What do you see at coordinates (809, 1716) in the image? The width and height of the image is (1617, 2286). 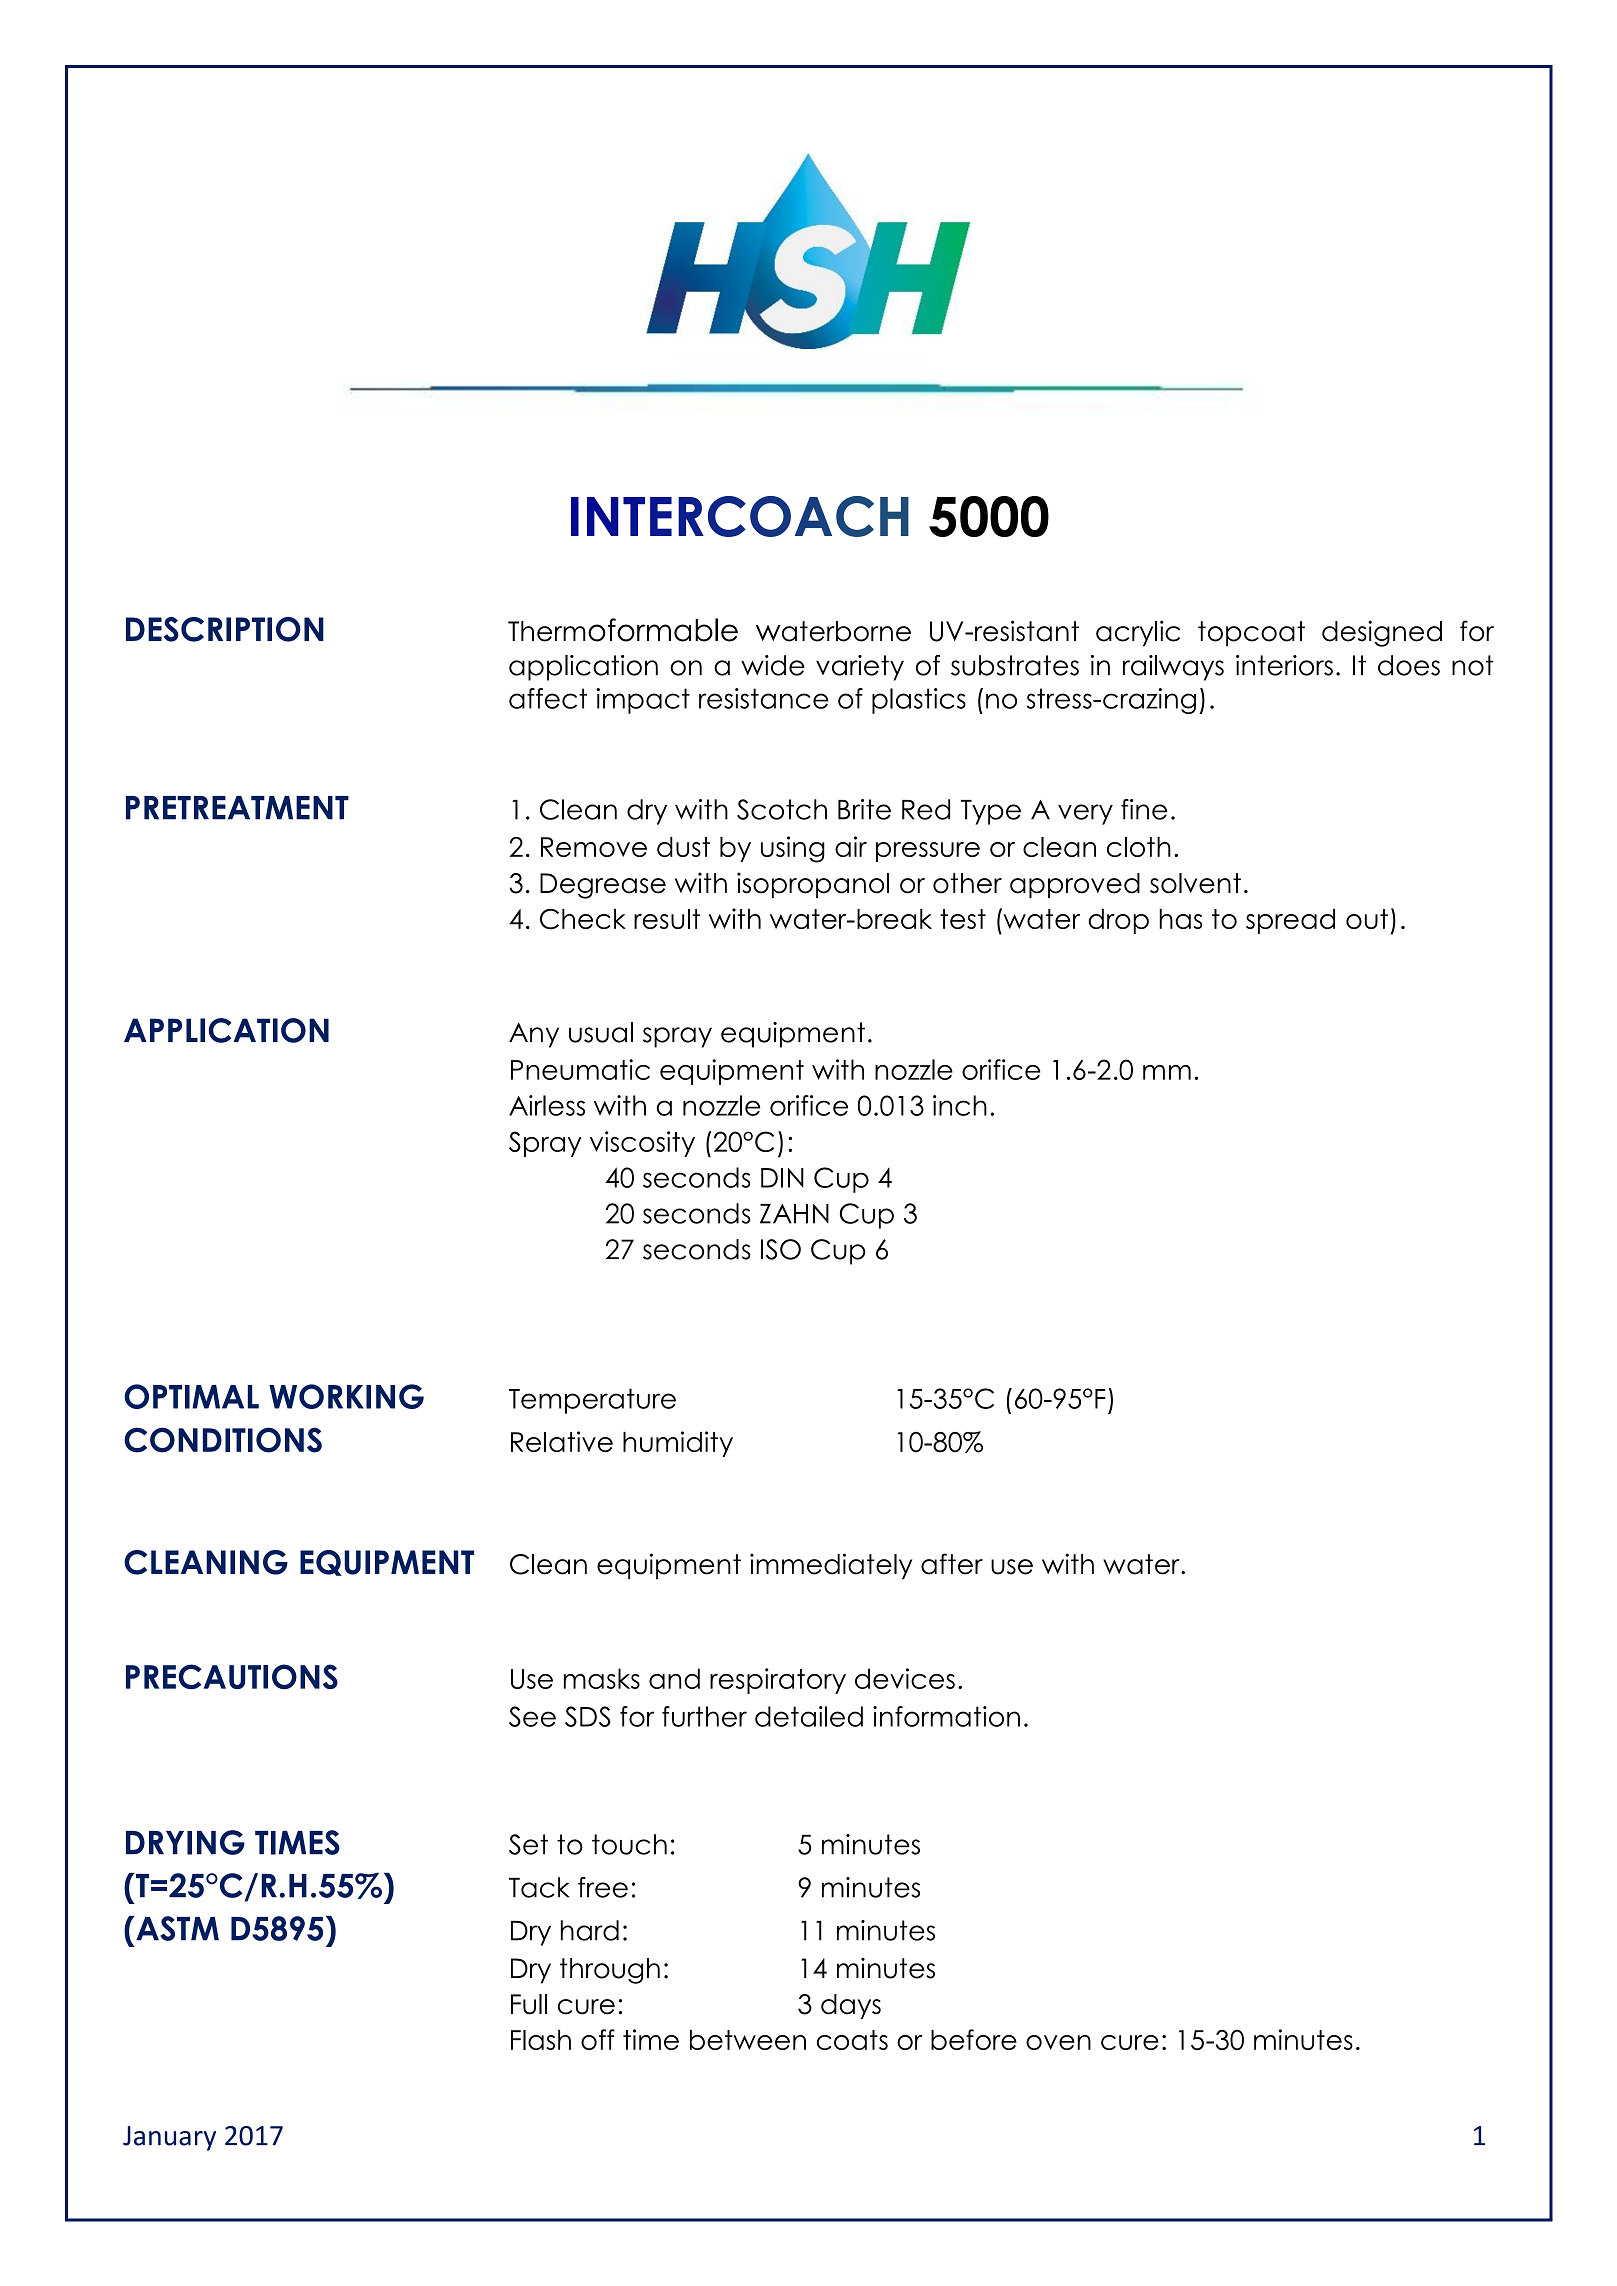 I see `detailed` at bounding box center [809, 1716].
